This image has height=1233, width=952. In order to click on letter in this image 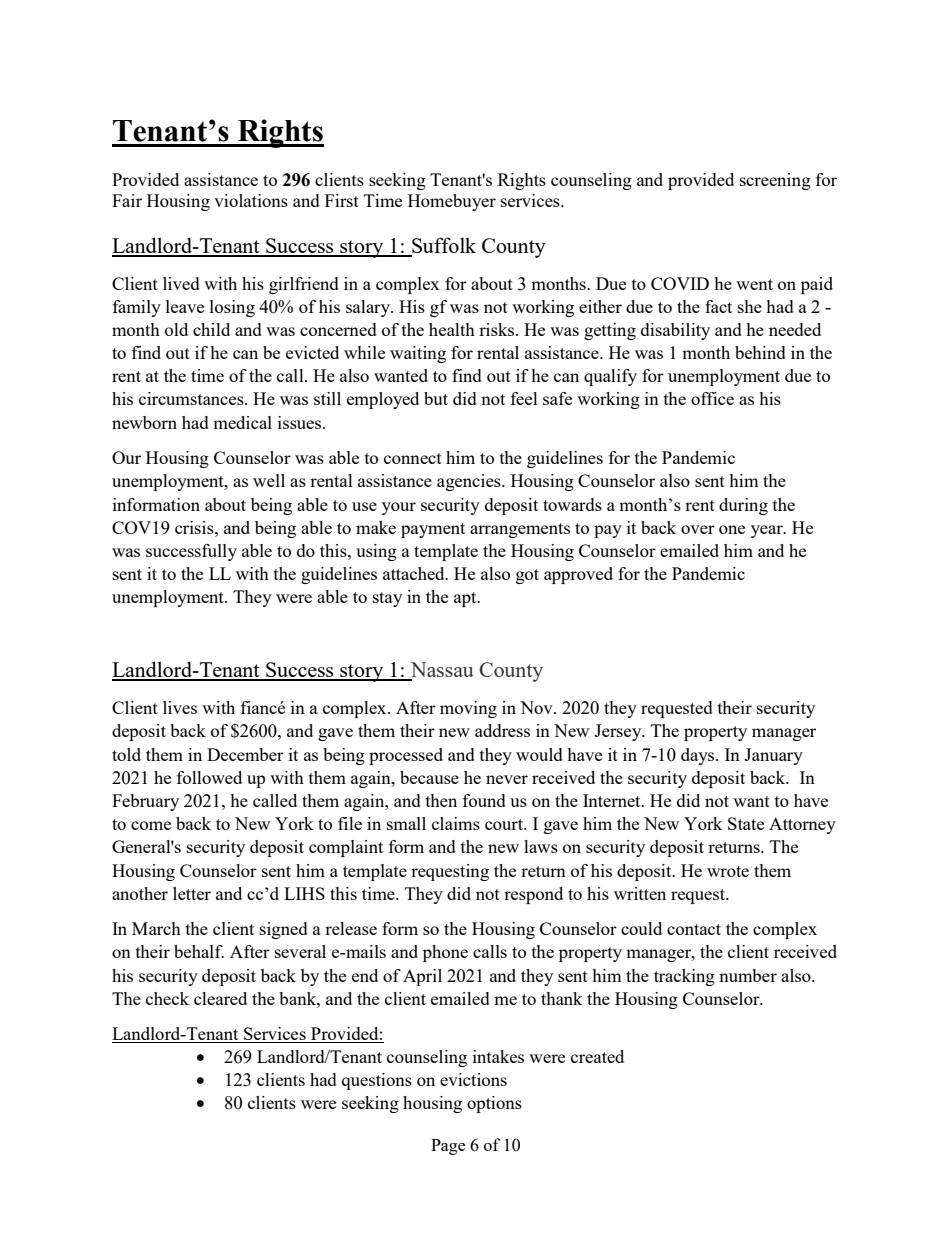, I will do `click(192, 893)`.
